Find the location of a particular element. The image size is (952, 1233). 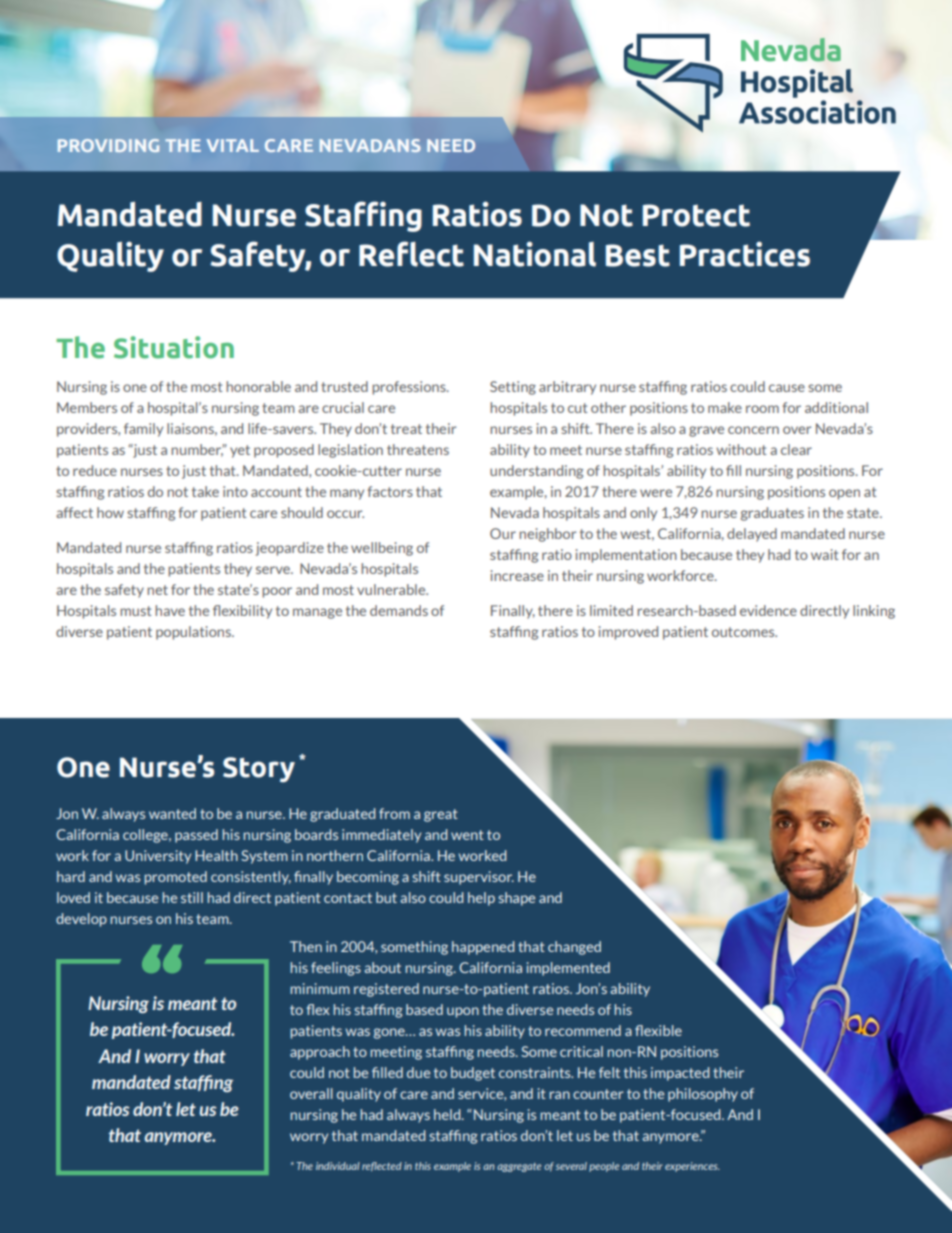

outcomes is located at coordinates (744, 632).
